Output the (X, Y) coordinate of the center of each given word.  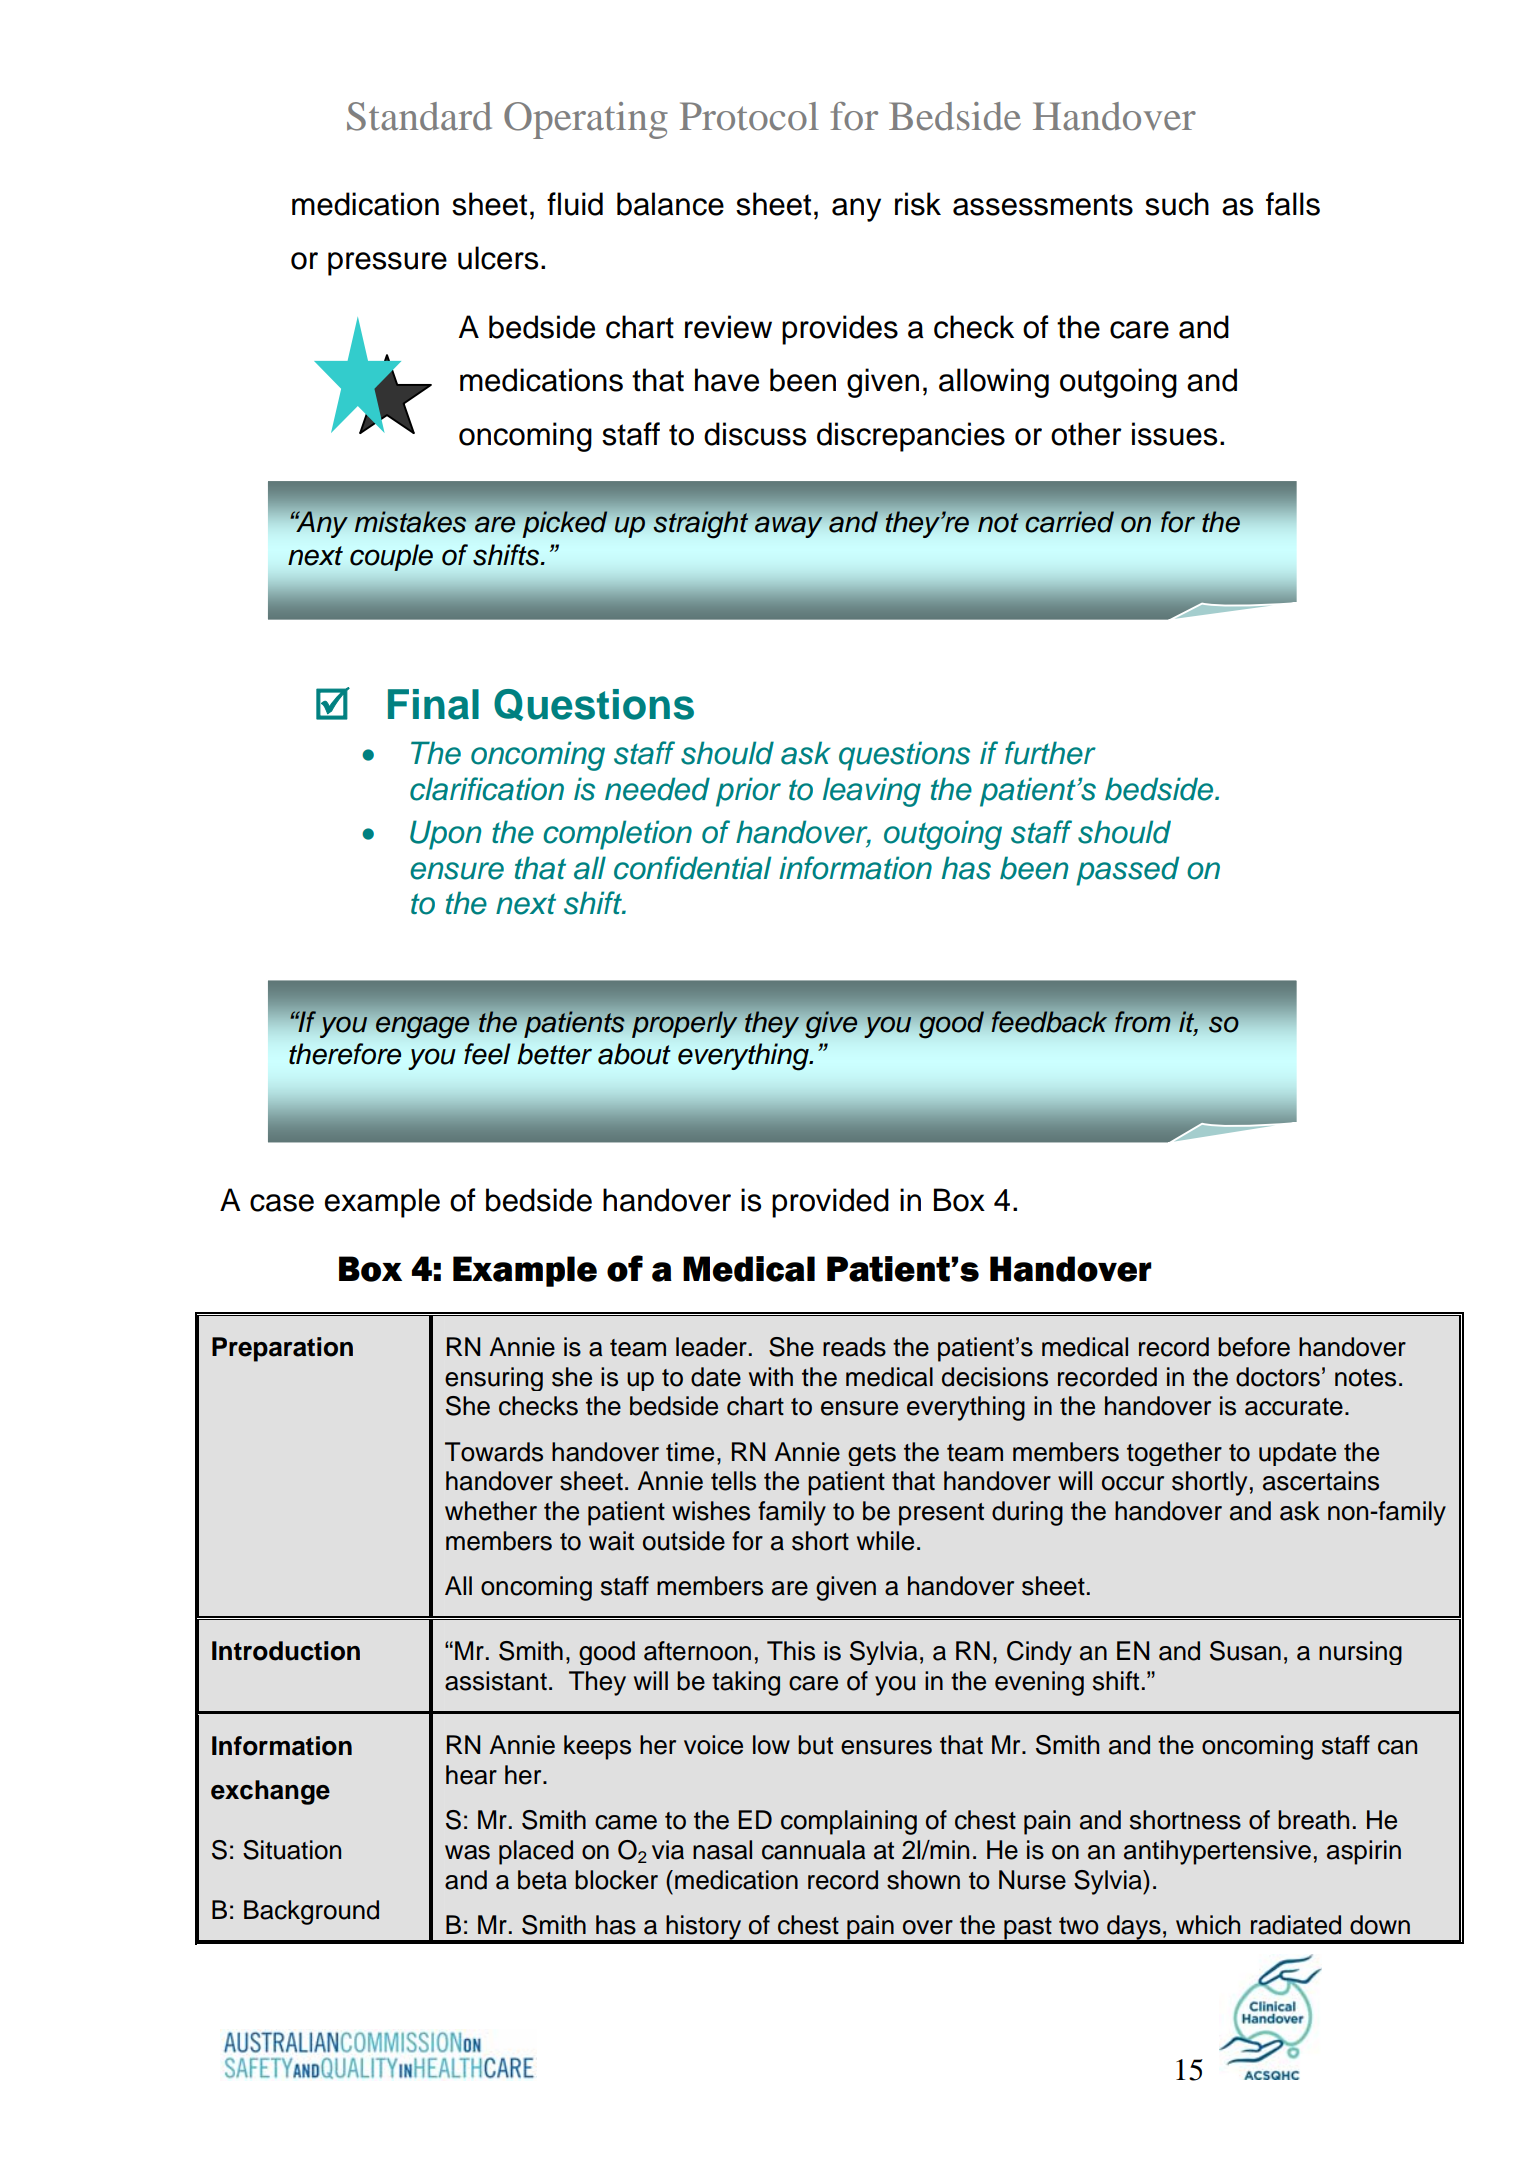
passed (1127, 871)
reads (854, 1347)
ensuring (494, 1379)
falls (1293, 204)
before (1254, 1347)
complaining (849, 1822)
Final (433, 704)
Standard (419, 116)
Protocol (749, 116)
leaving (872, 792)
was (467, 1852)
